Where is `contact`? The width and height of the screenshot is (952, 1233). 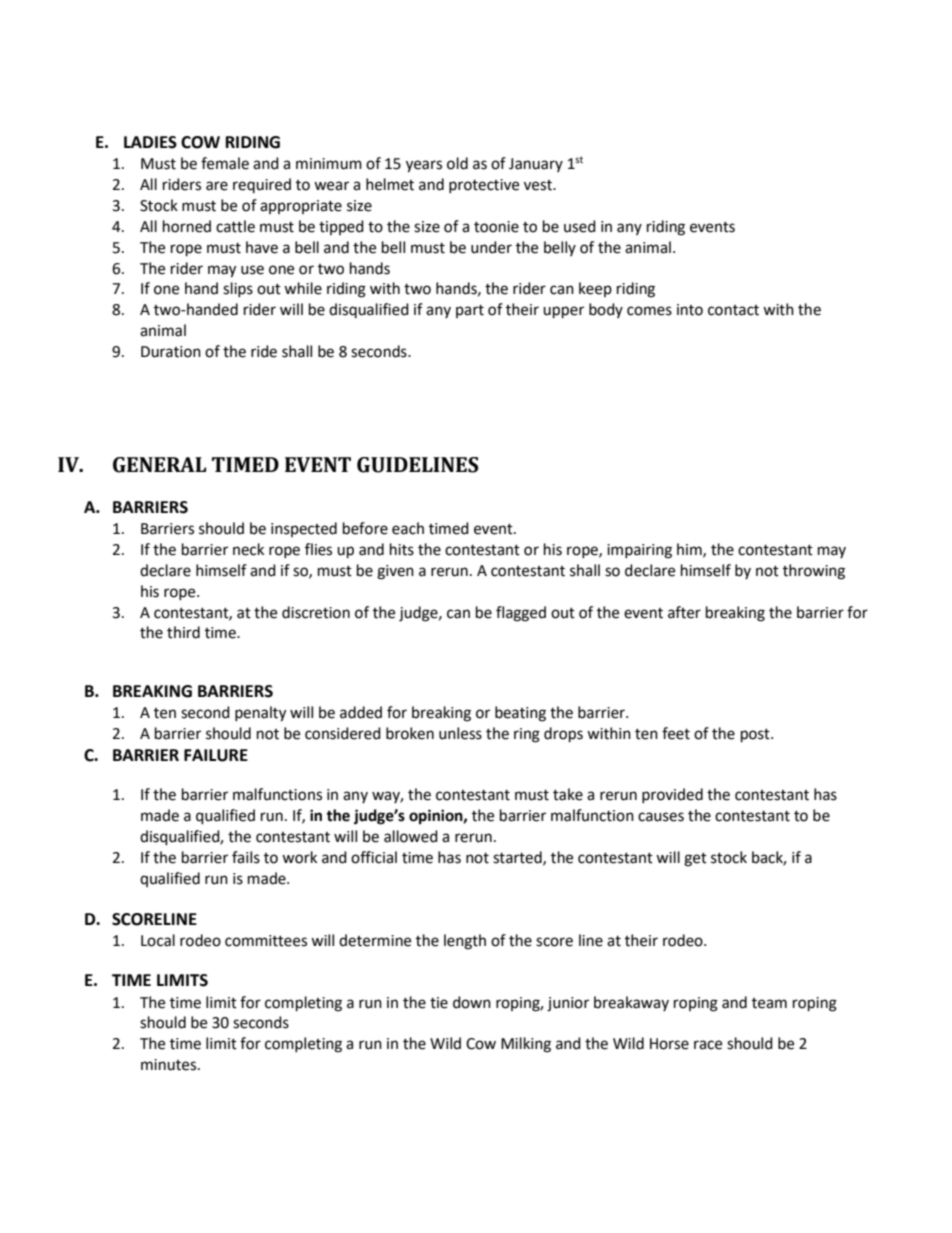 contact is located at coordinates (733, 310).
